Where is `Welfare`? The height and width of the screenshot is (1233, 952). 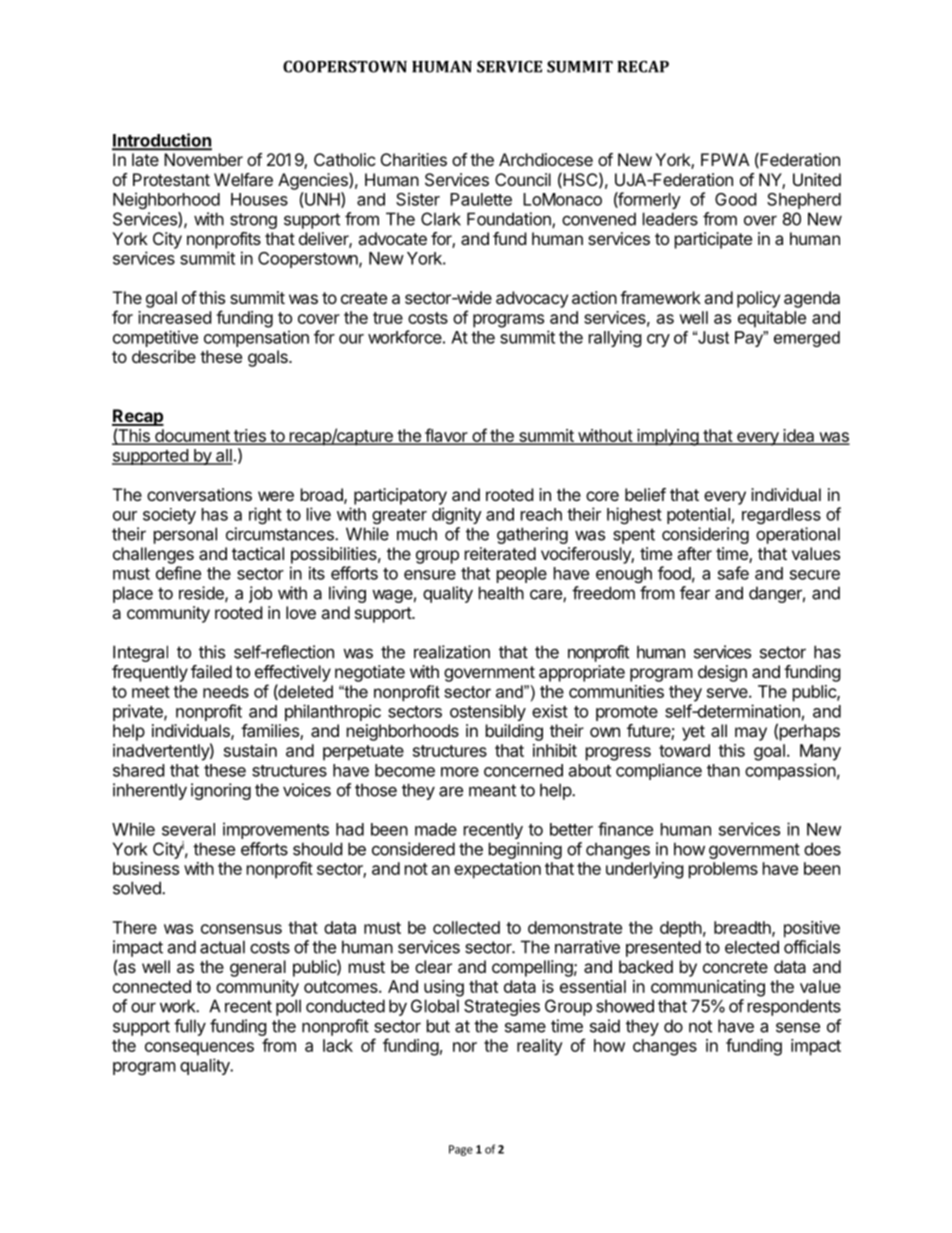
Welfare is located at coordinates (243, 179).
